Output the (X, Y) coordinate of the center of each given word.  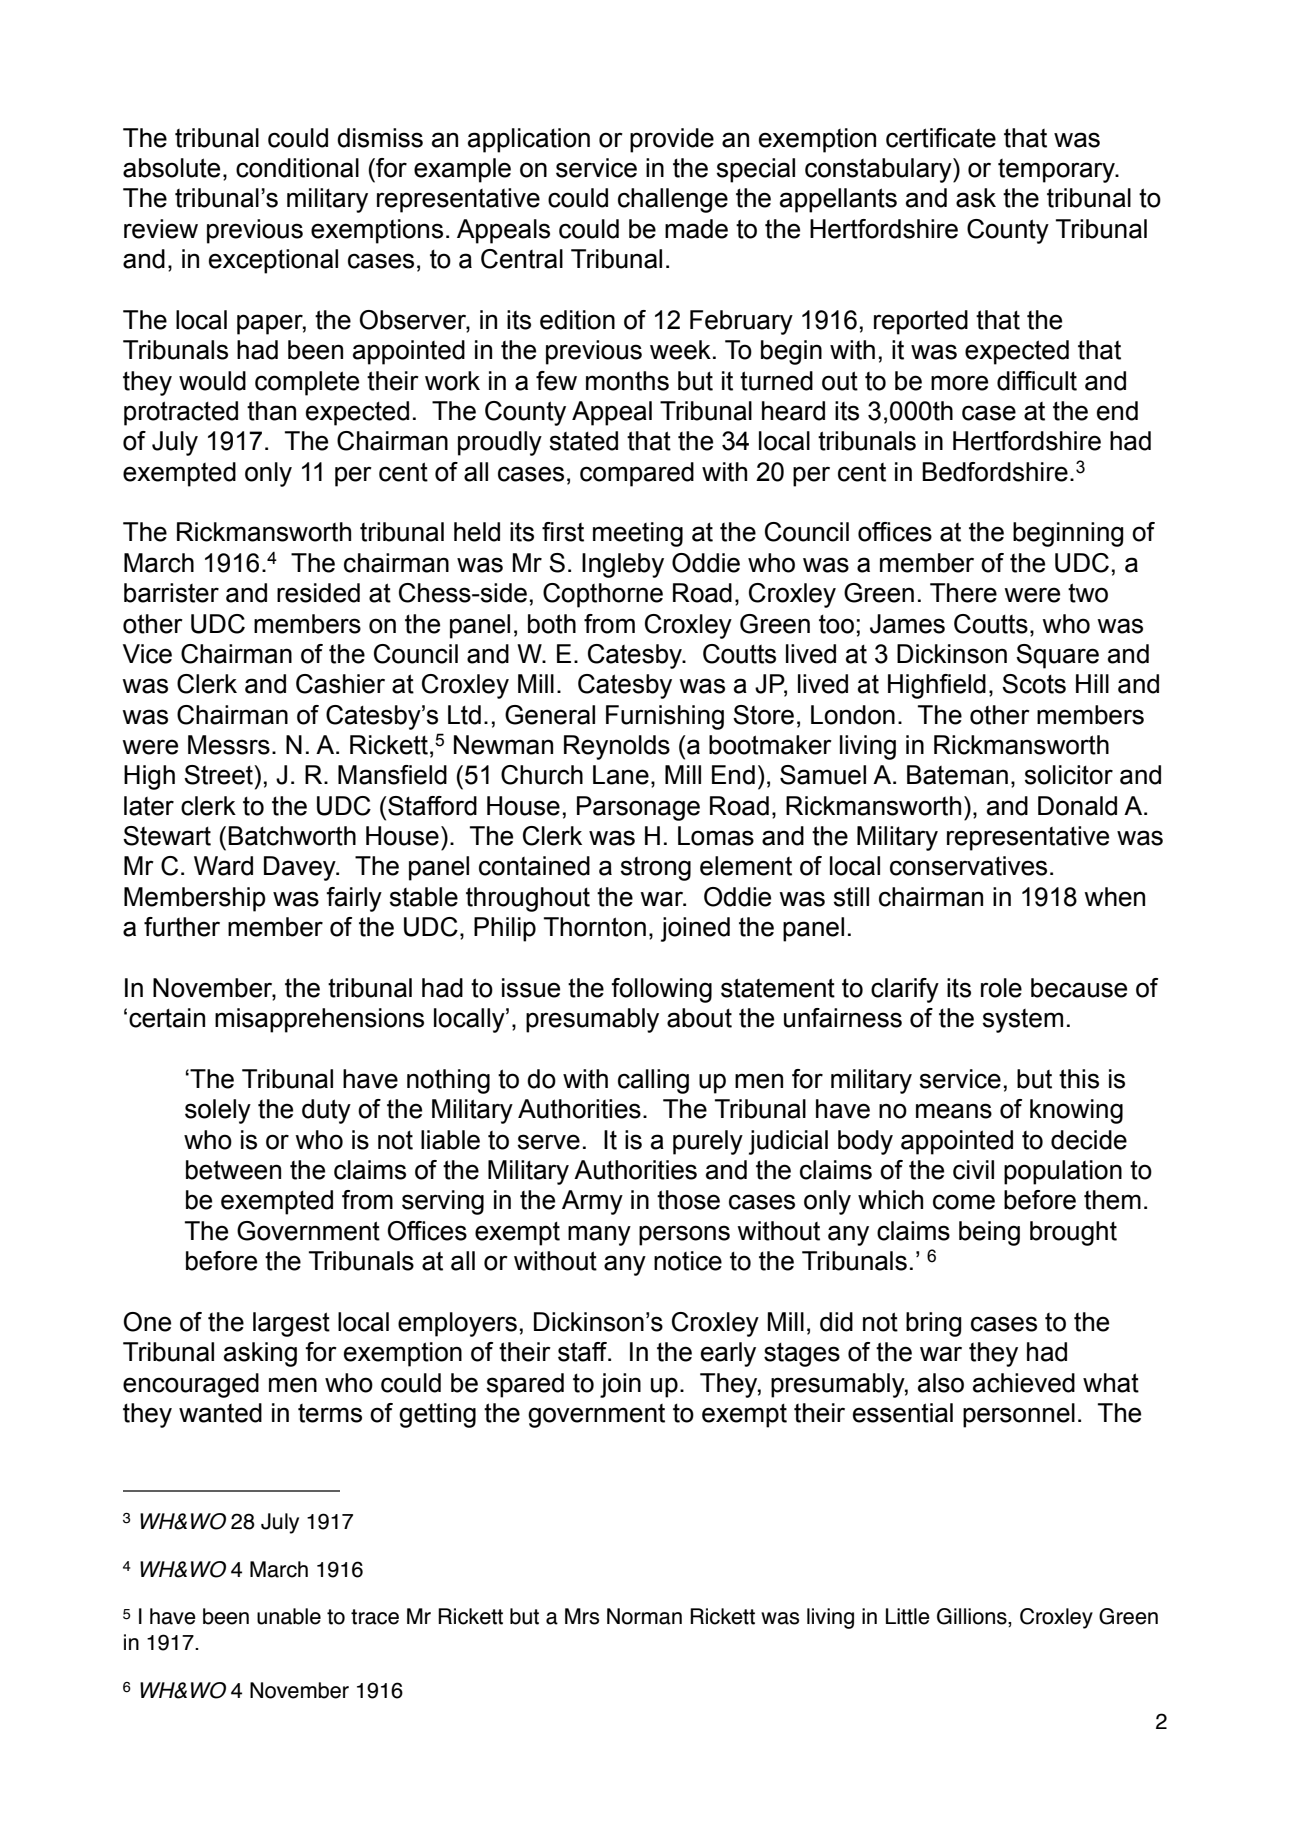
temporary (1058, 171)
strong (655, 869)
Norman (644, 1616)
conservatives (968, 866)
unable (289, 1616)
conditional (297, 168)
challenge (673, 200)
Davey (301, 868)
